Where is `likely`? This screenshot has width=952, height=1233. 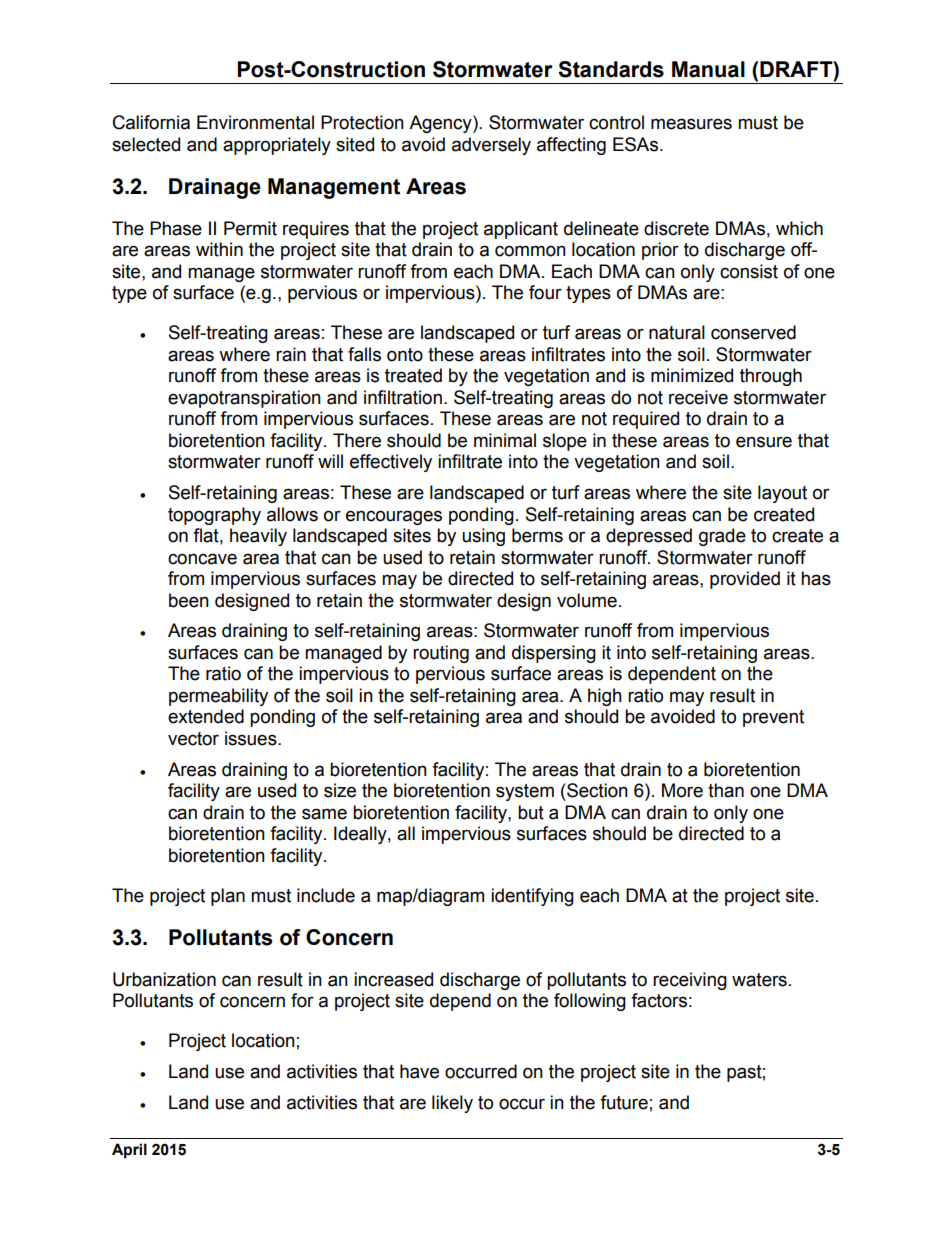 likely is located at coordinates (452, 1104).
